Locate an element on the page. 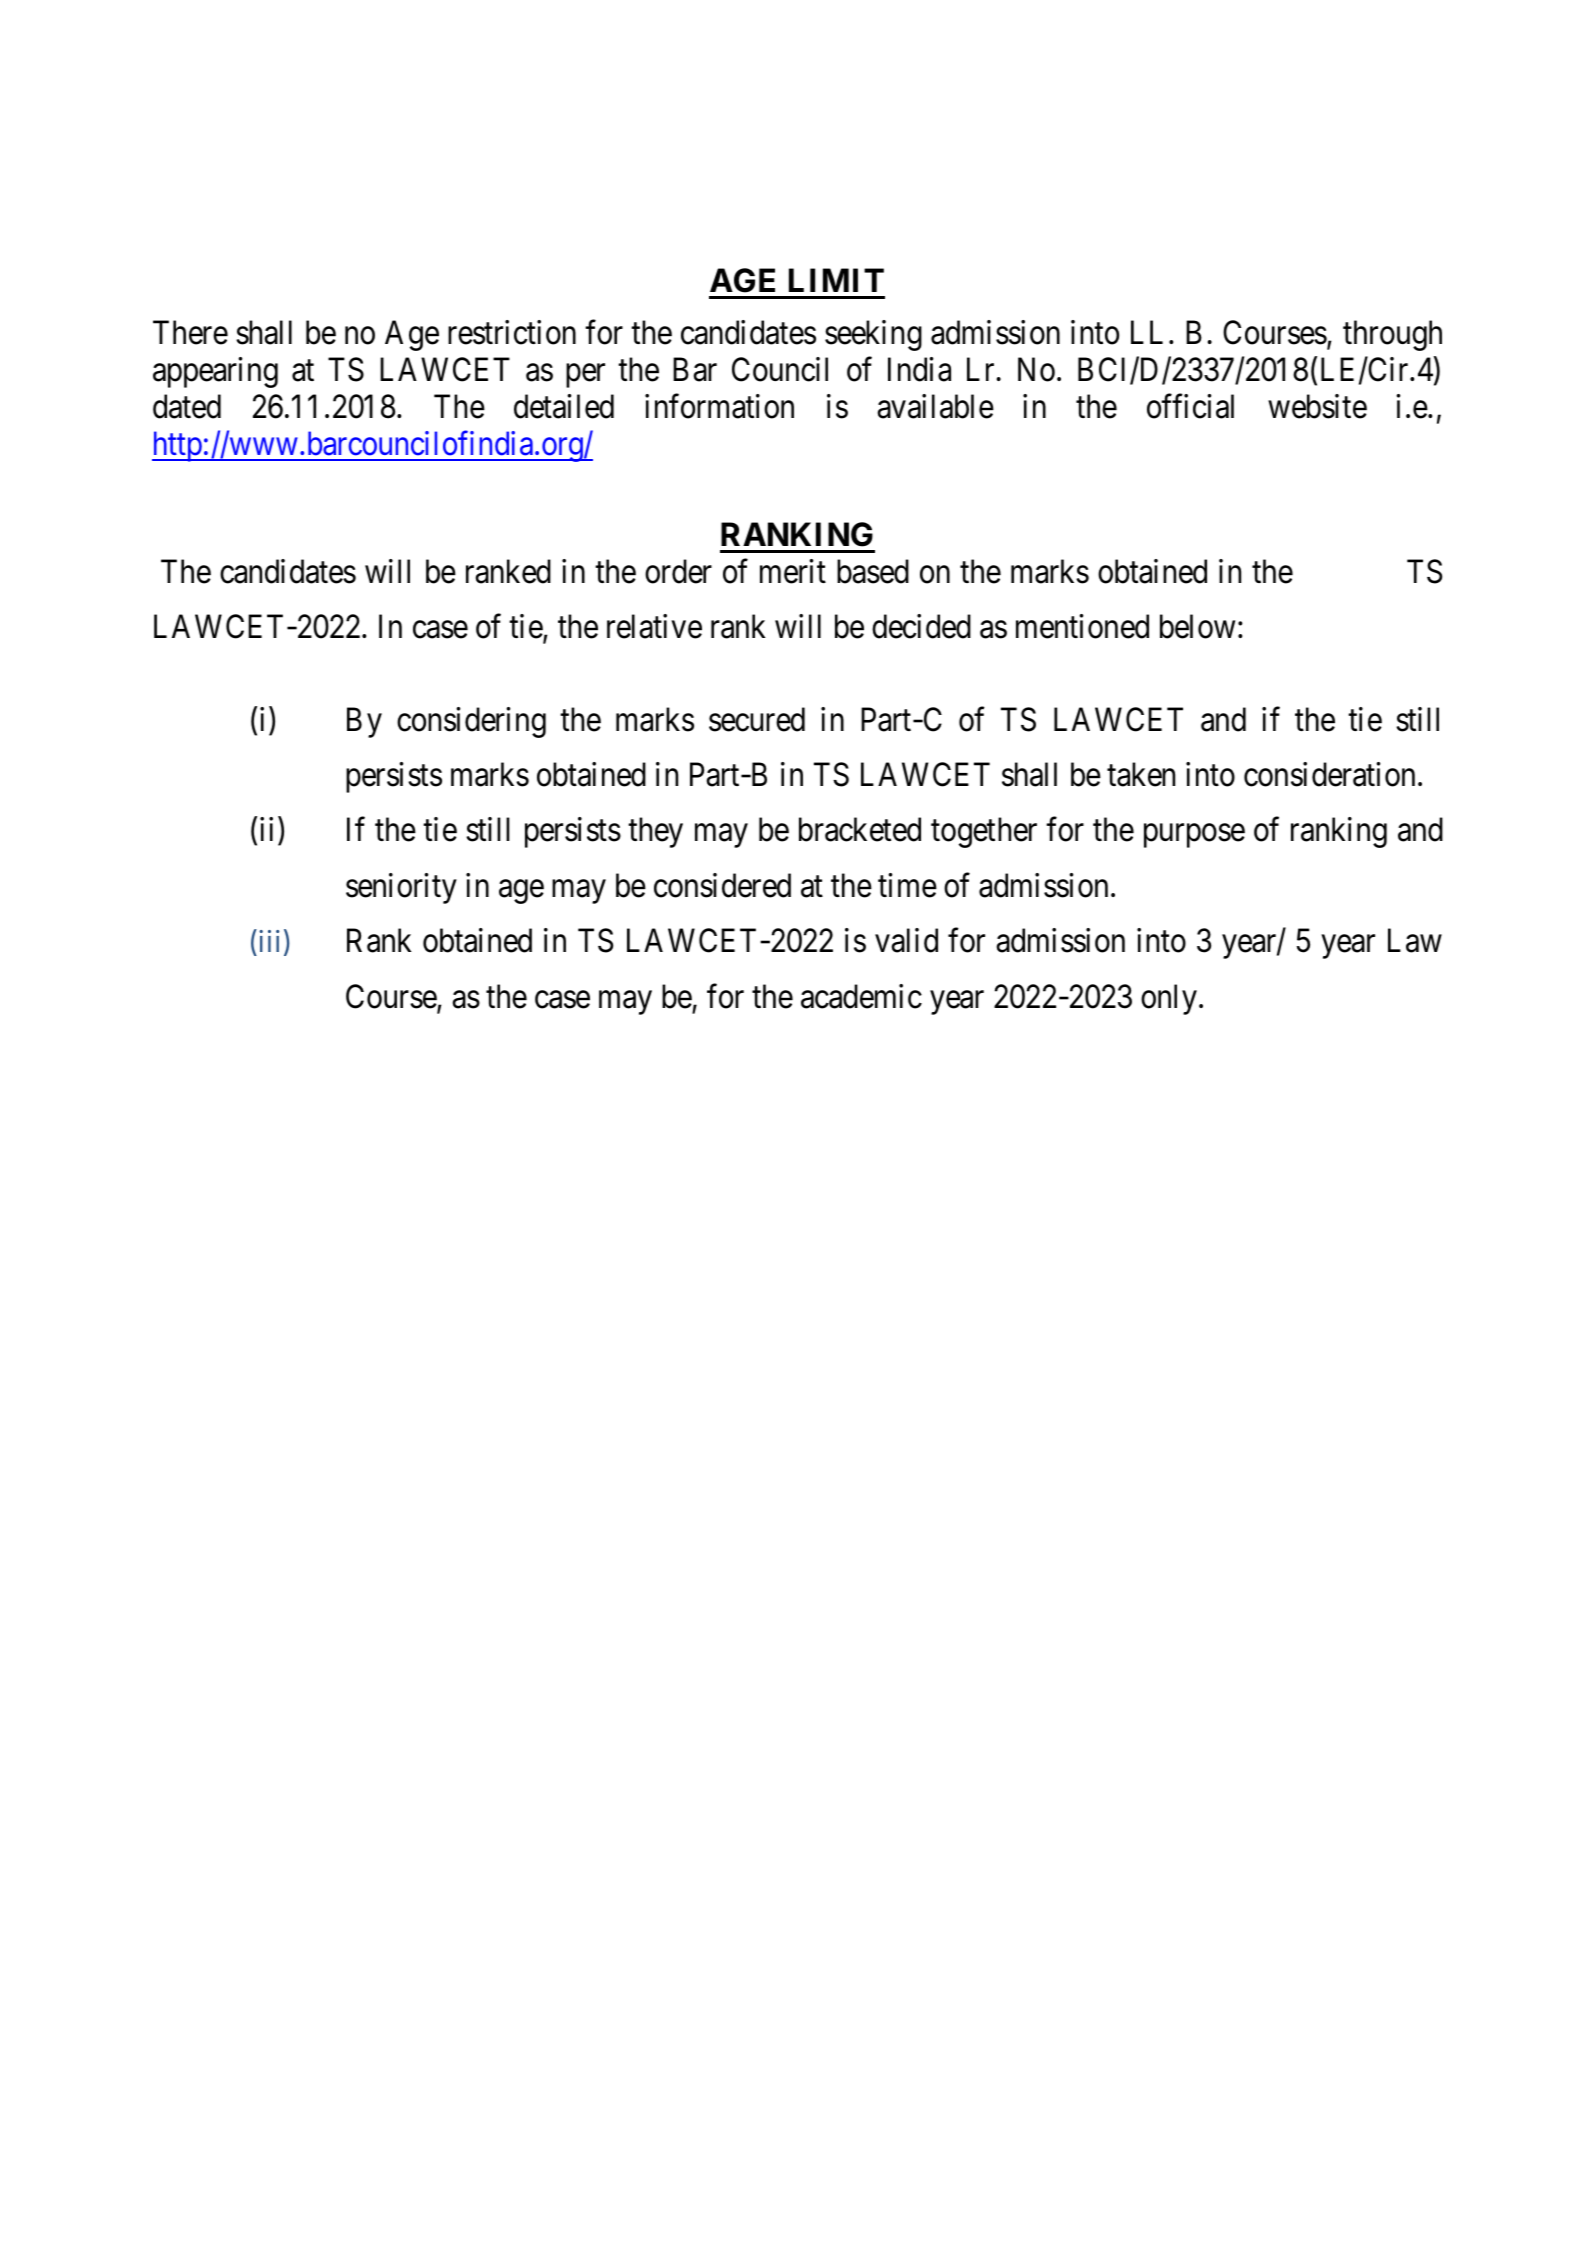  information is located at coordinates (719, 406).
